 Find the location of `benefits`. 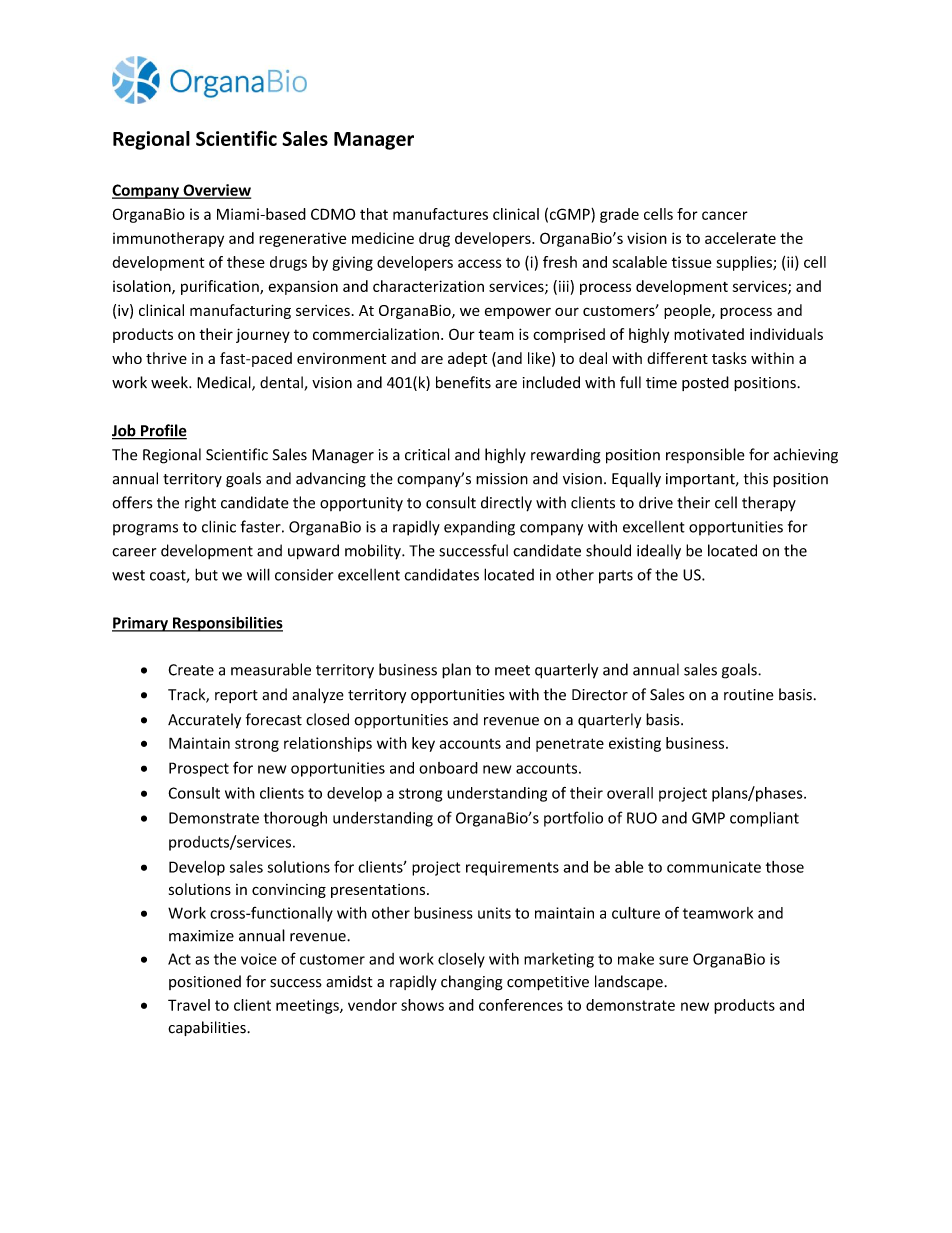

benefits is located at coordinates (463, 382).
